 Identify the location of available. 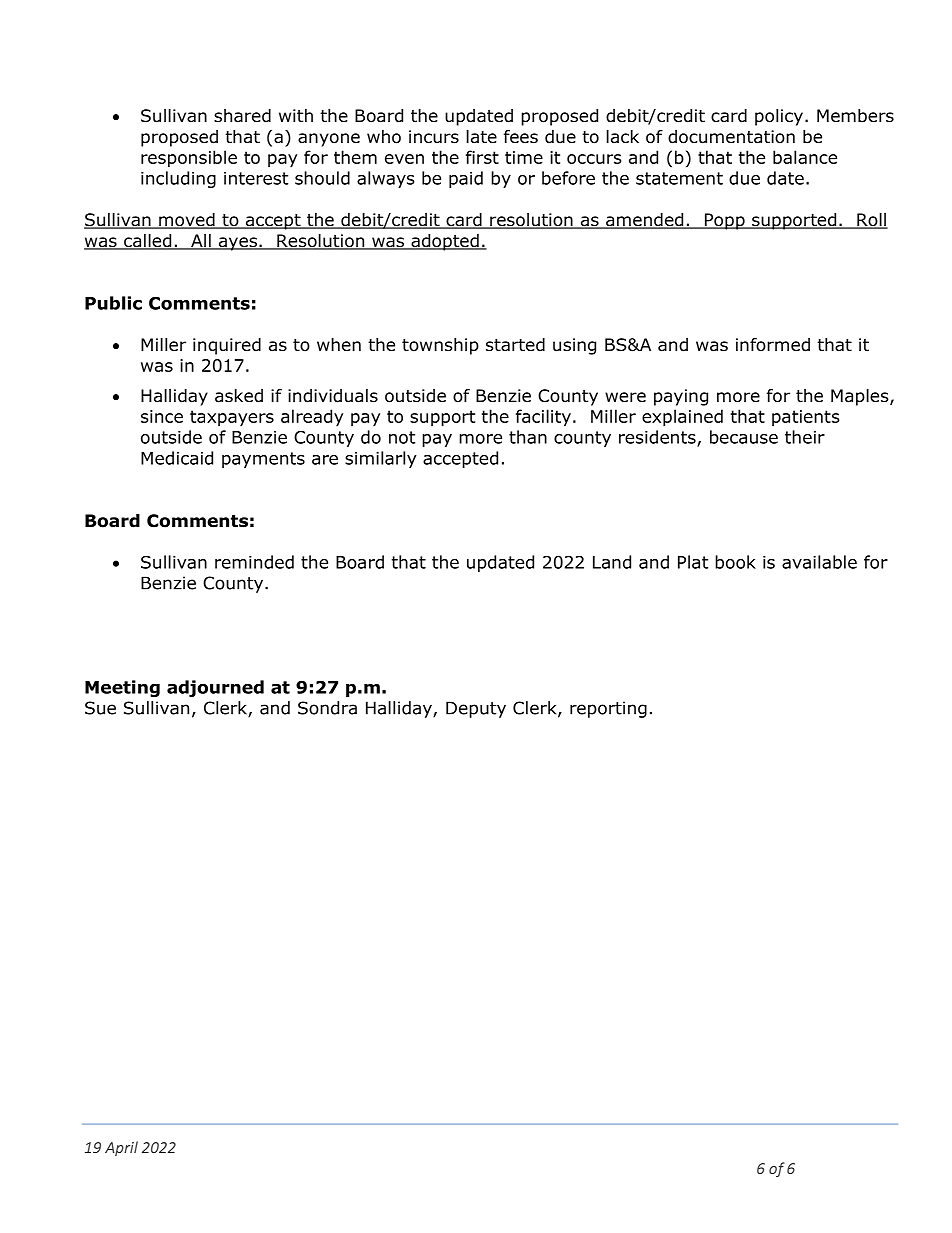
(819, 562).
